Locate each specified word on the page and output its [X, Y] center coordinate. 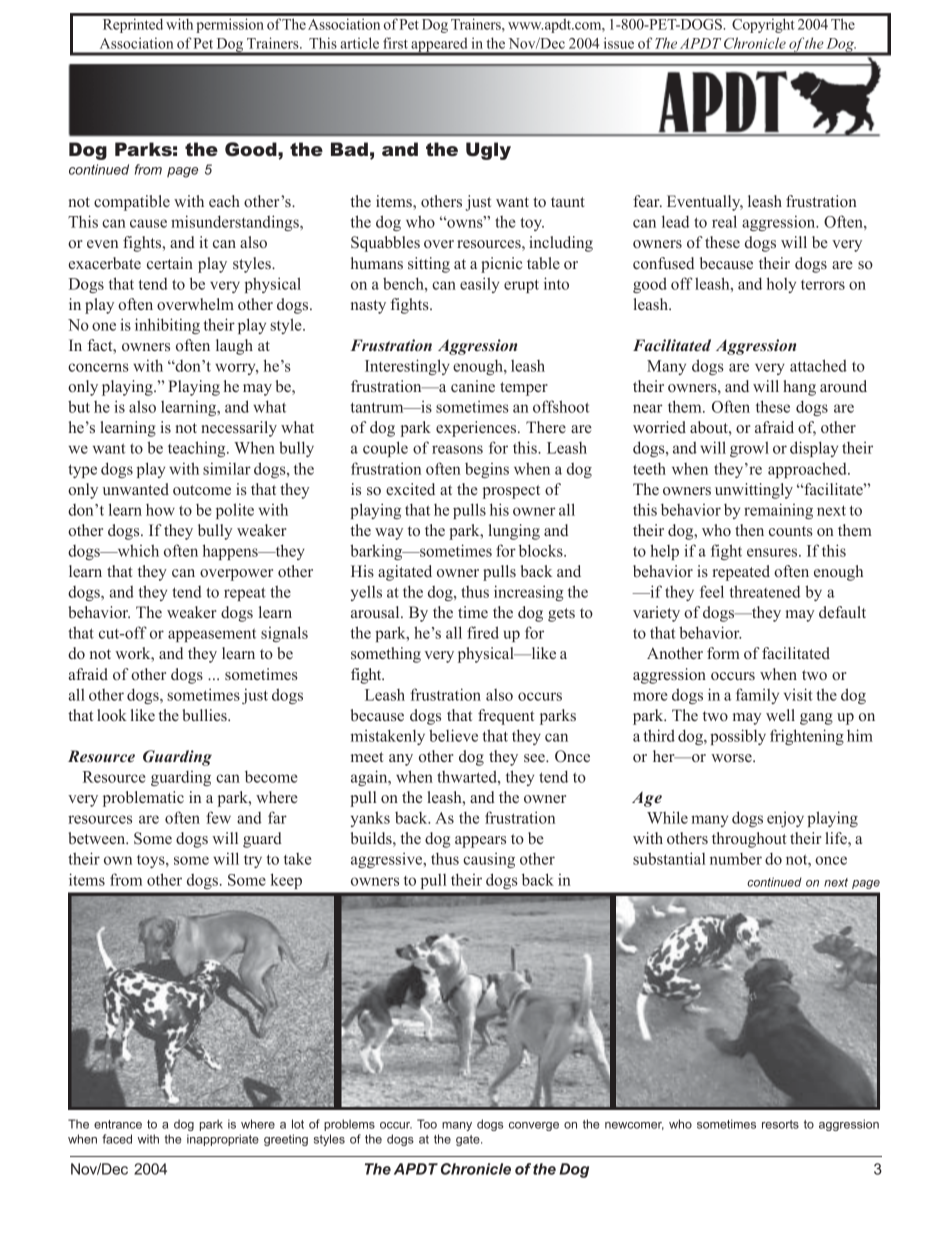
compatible [132, 203]
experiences [477, 429]
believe [453, 735]
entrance [118, 1124]
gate [469, 1140]
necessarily [239, 429]
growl [749, 449]
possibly [738, 737]
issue [619, 43]
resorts [780, 1124]
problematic [143, 799]
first [395, 43]
